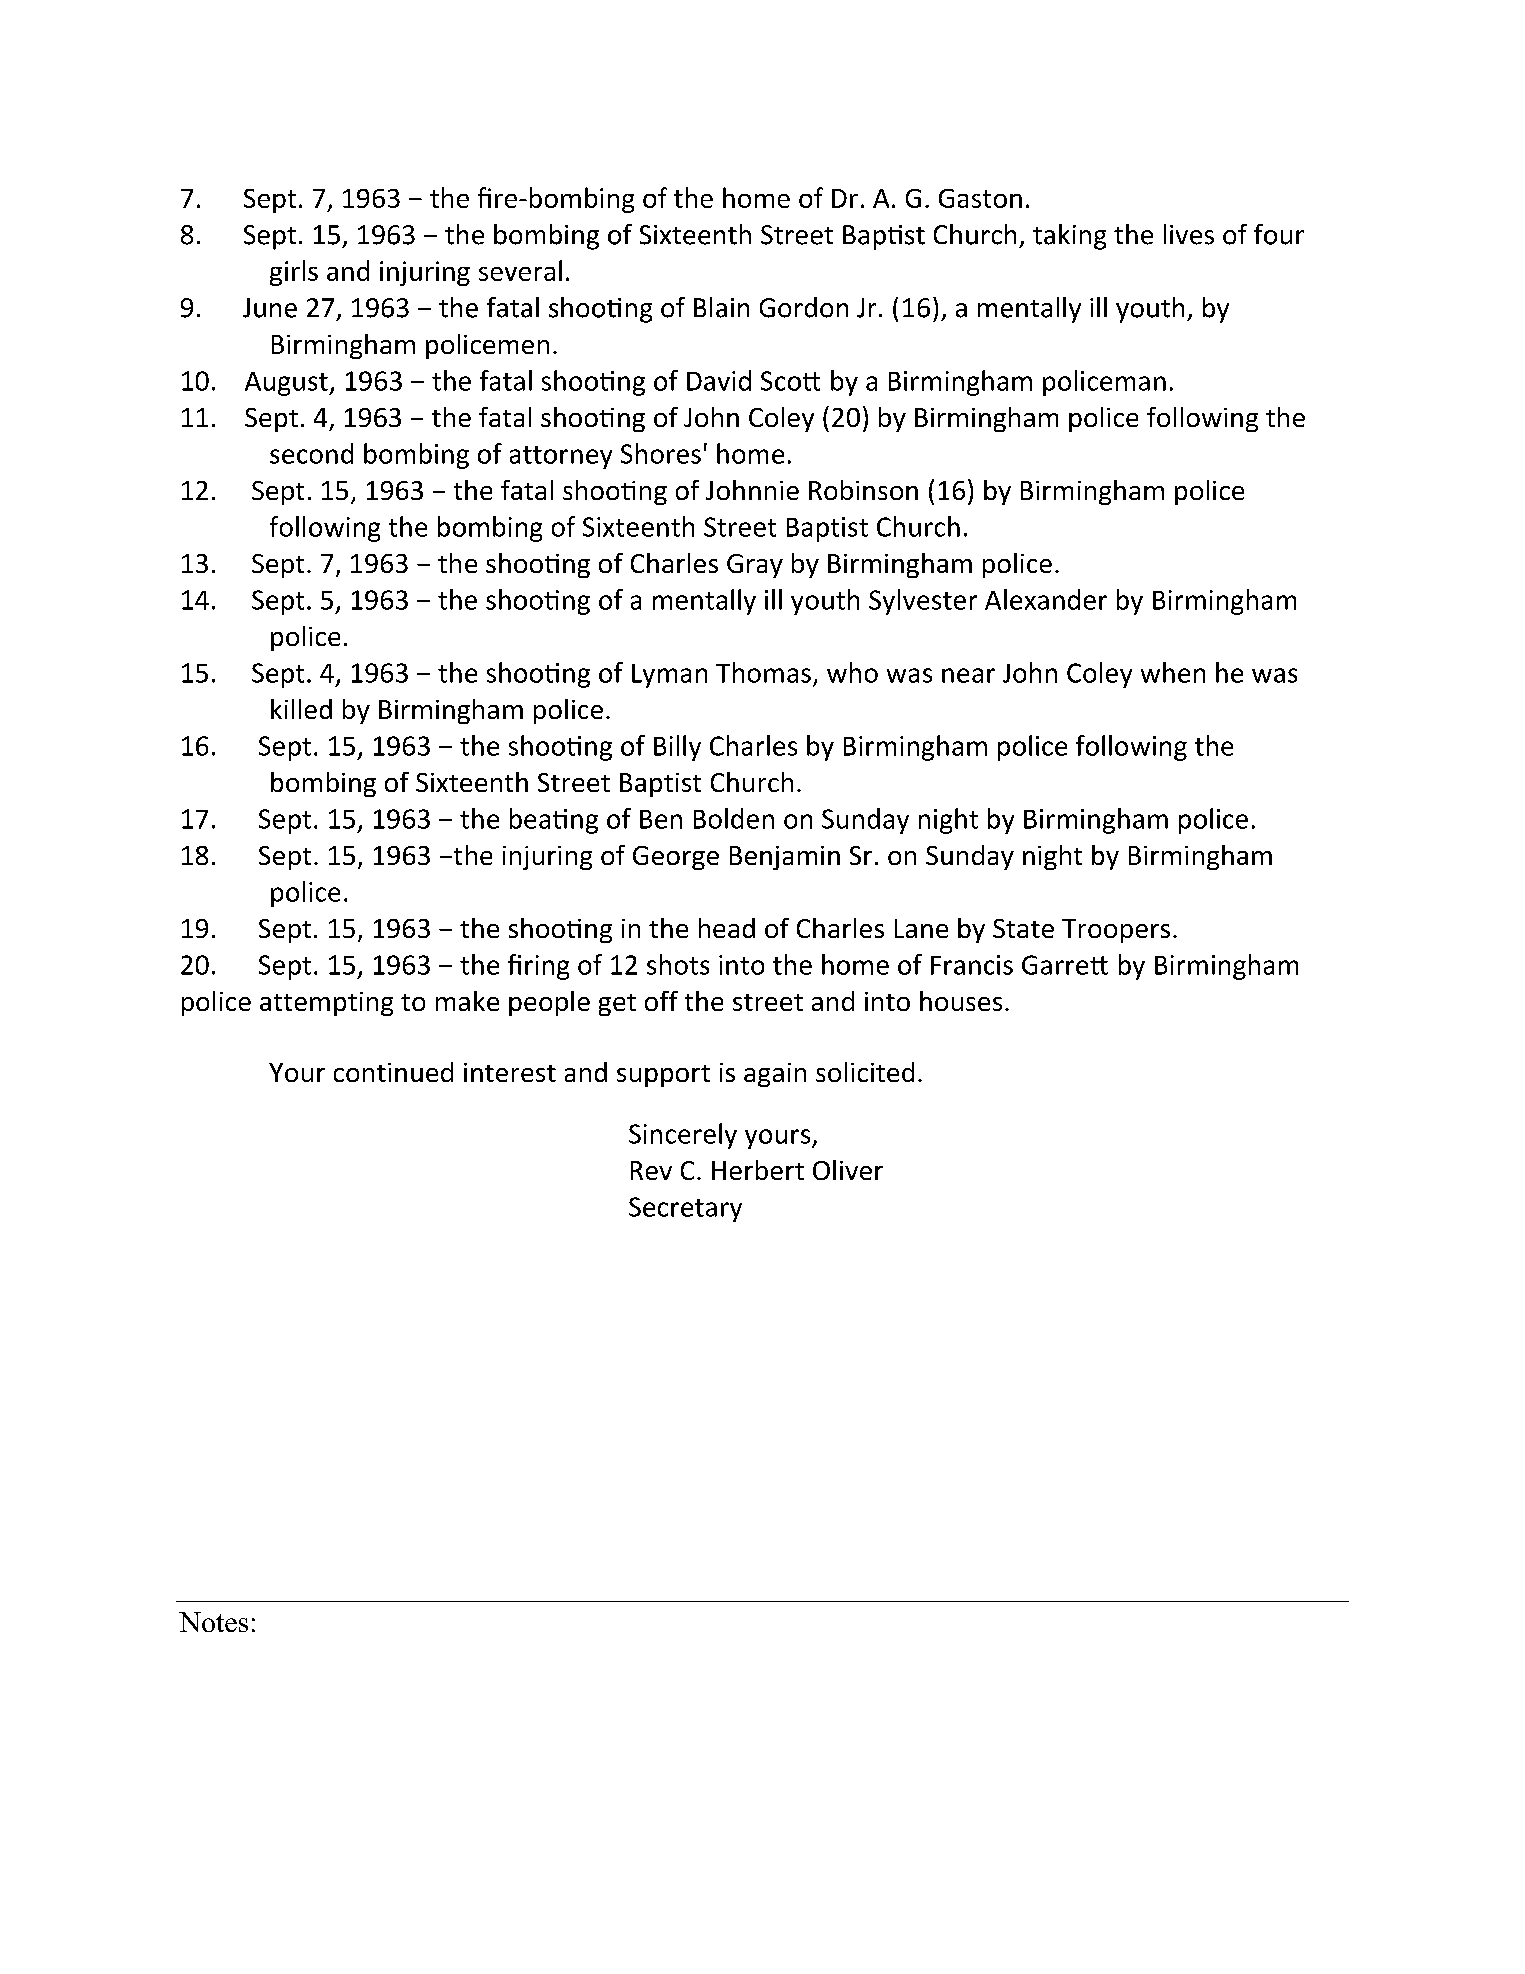 The height and width of the document is (1974, 1525). Describe the element at coordinates (326, 1004) in the document. I see `attempting` at that location.
